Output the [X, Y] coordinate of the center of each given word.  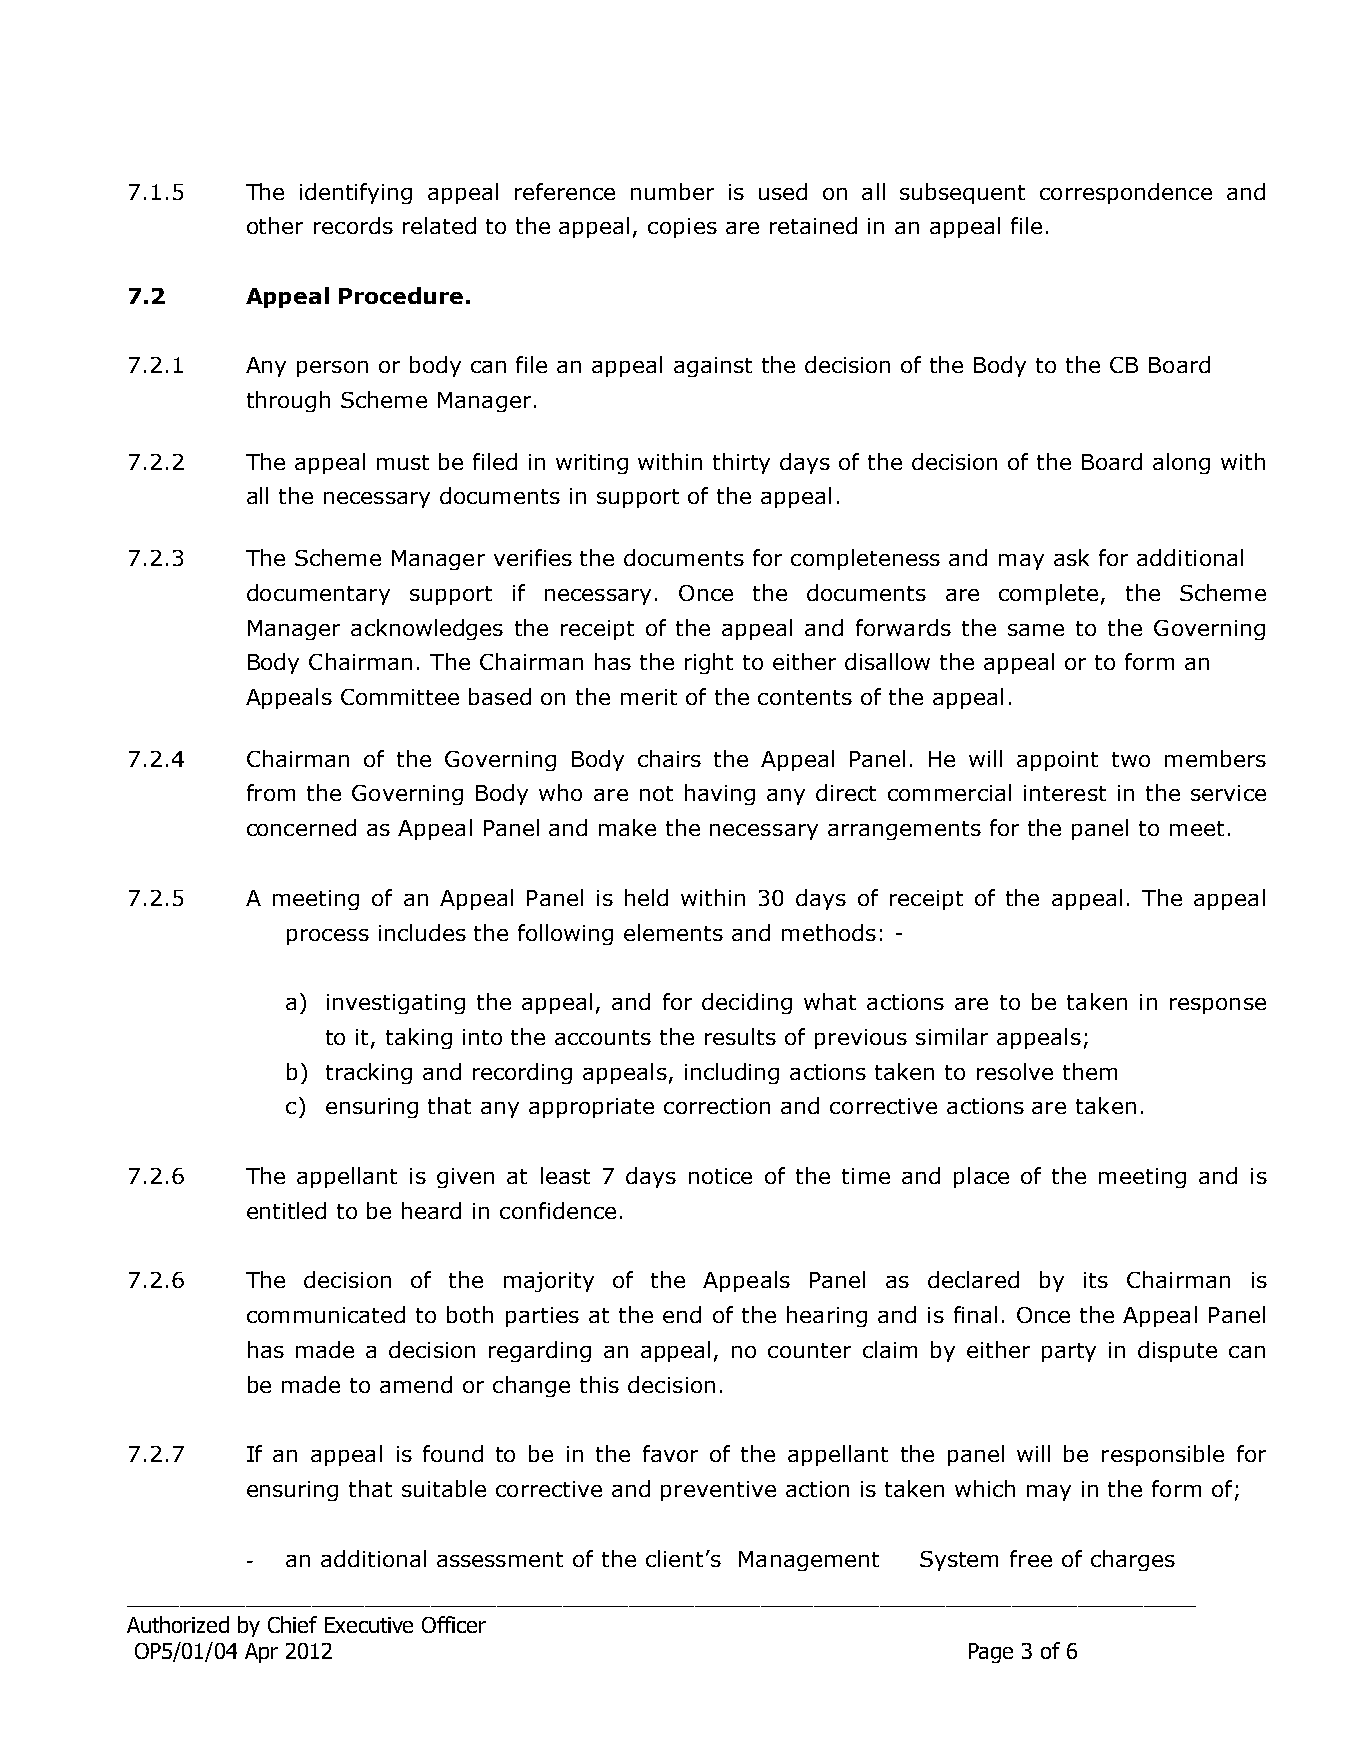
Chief [292, 1624]
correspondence [1126, 193]
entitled [286, 1210]
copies [682, 228]
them [1090, 1071]
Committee [400, 697]
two [1131, 759]
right [709, 663]
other [275, 225]
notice [720, 1176]
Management [809, 1561]
